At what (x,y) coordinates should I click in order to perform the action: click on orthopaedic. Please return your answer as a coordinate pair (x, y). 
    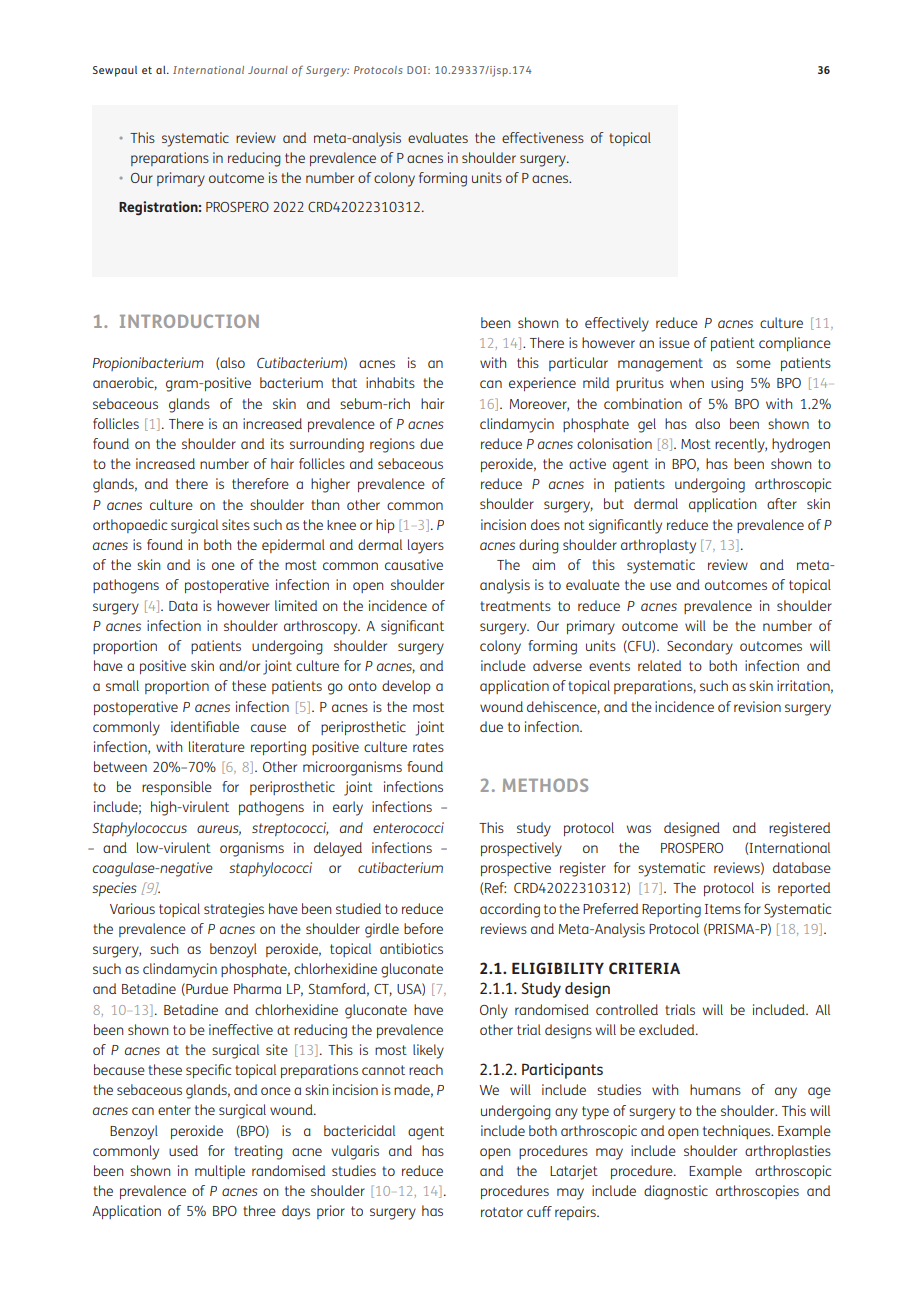
    Looking at the image, I should click on (130, 526).
